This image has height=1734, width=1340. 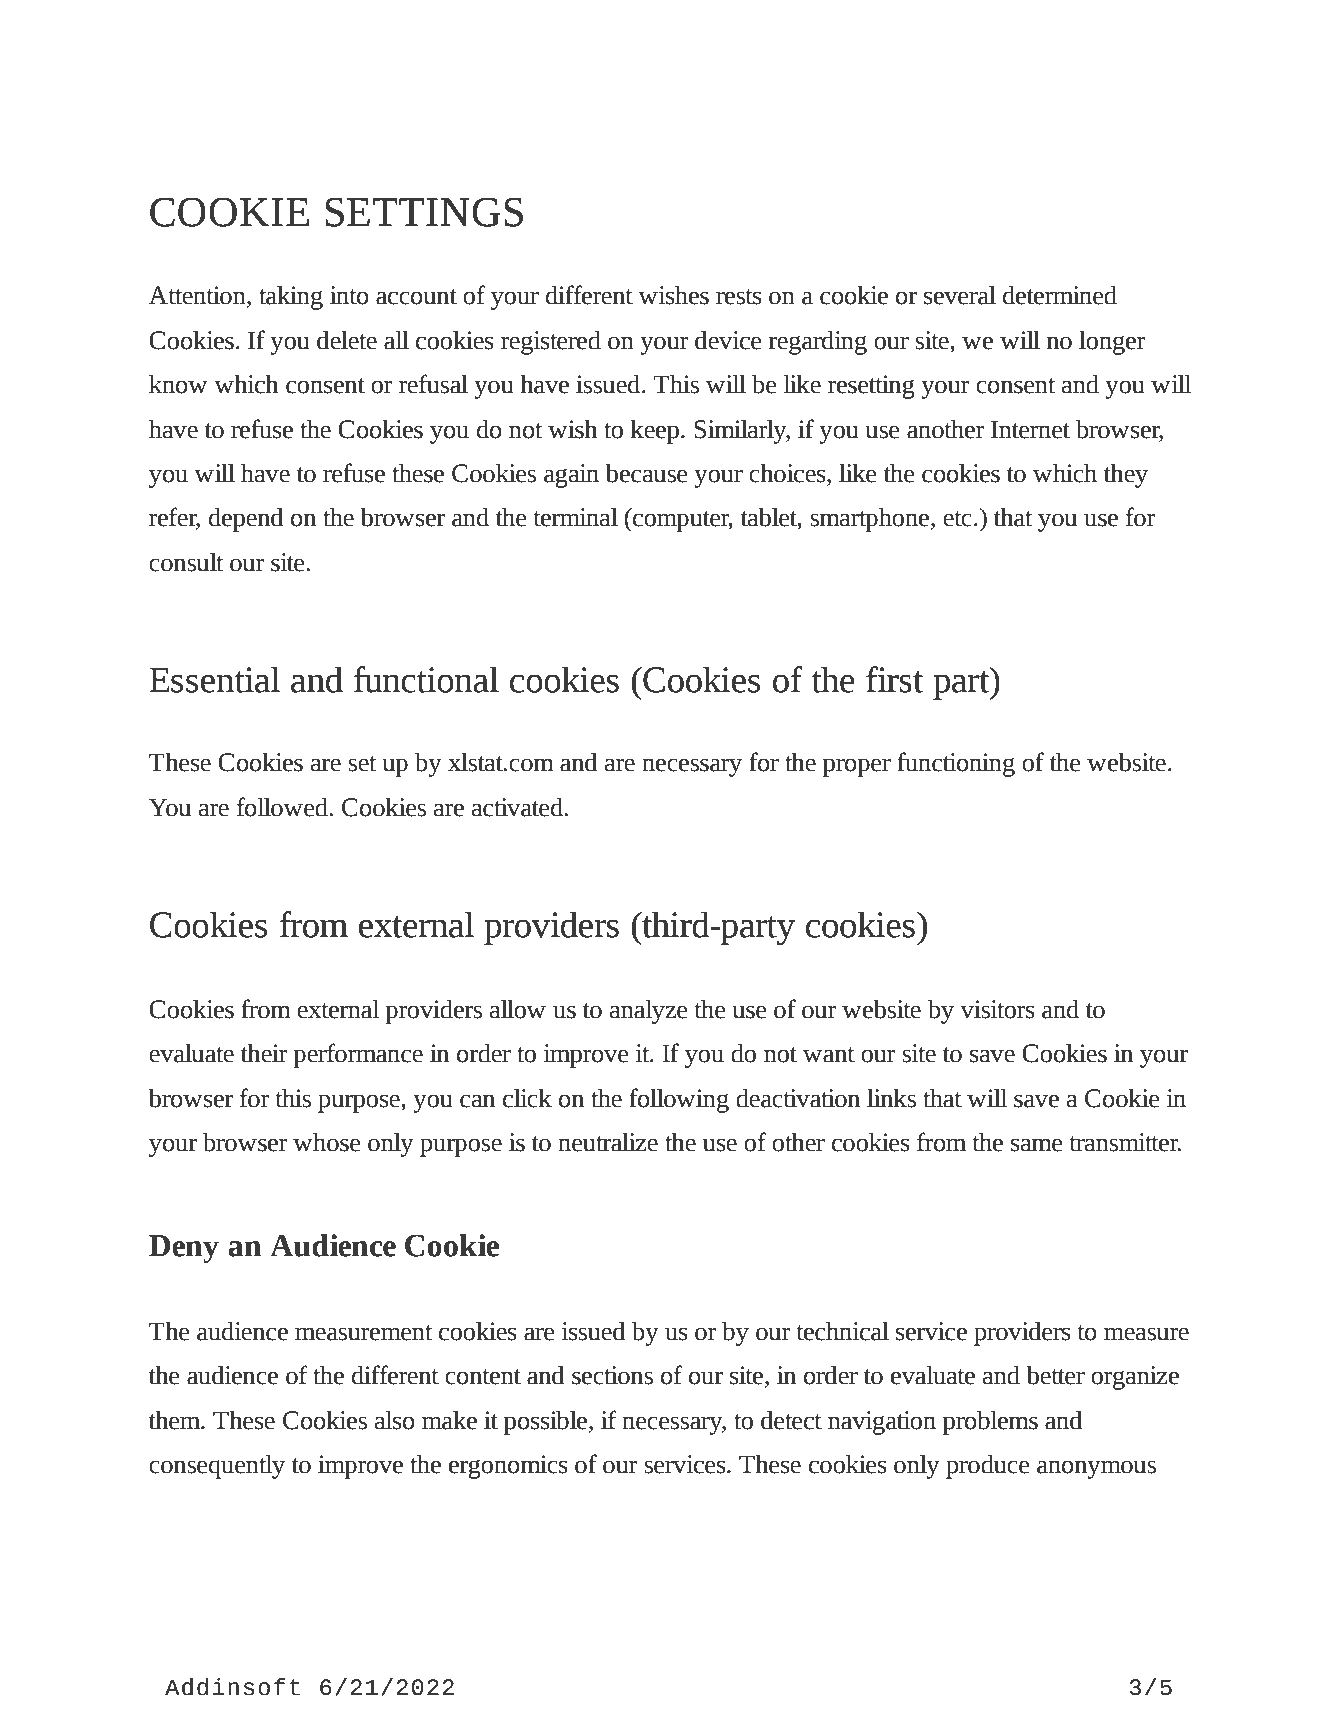 What do you see at coordinates (518, 807) in the image?
I see `activated` at bounding box center [518, 807].
